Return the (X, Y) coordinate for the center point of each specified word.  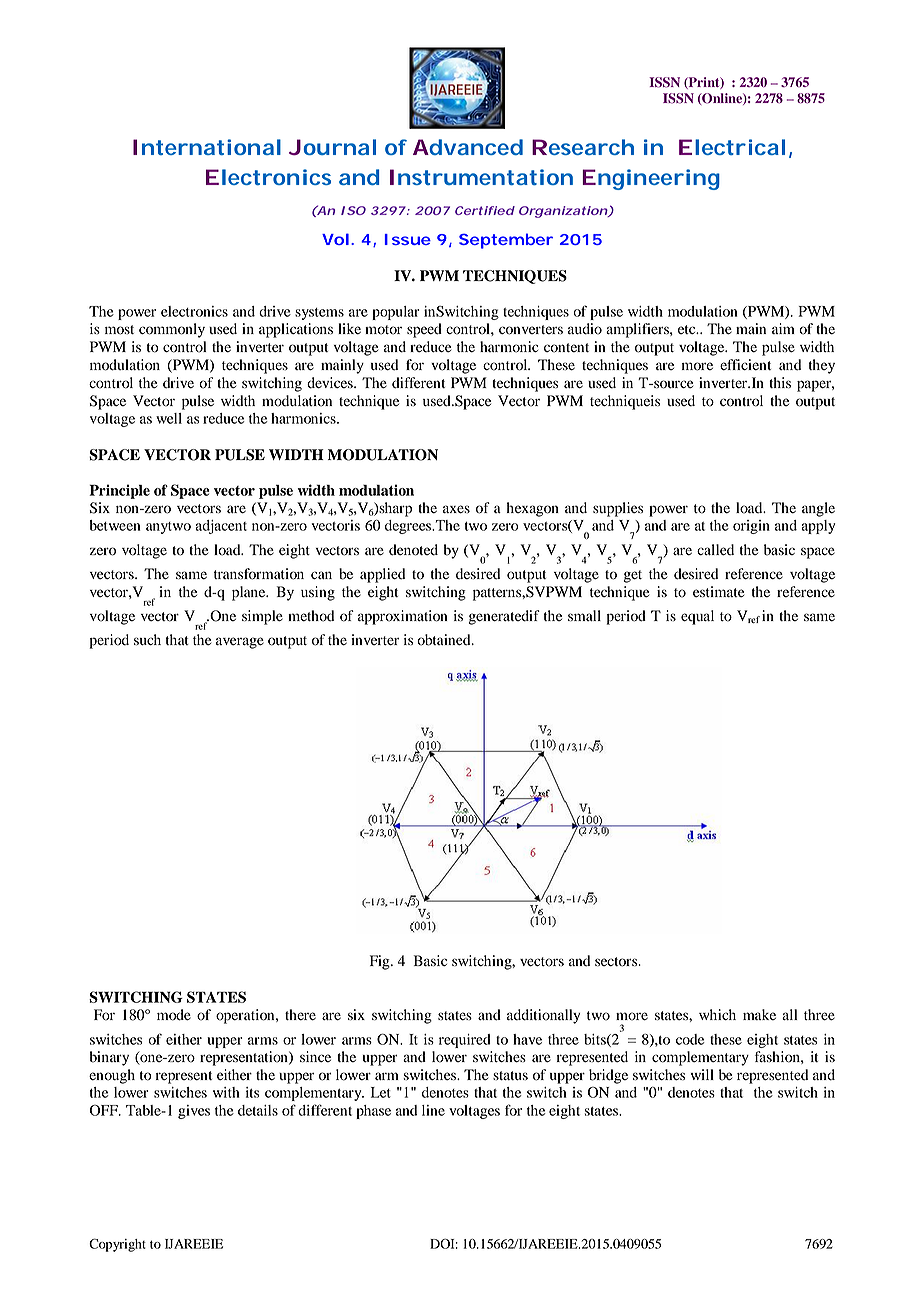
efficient (745, 364)
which (717, 1014)
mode (174, 1015)
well (169, 418)
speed (424, 330)
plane (250, 593)
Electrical (732, 147)
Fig (381, 962)
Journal (332, 147)
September (506, 241)
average (240, 643)
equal (697, 617)
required (465, 1041)
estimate (718, 591)
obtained (445, 640)
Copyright (117, 1245)
